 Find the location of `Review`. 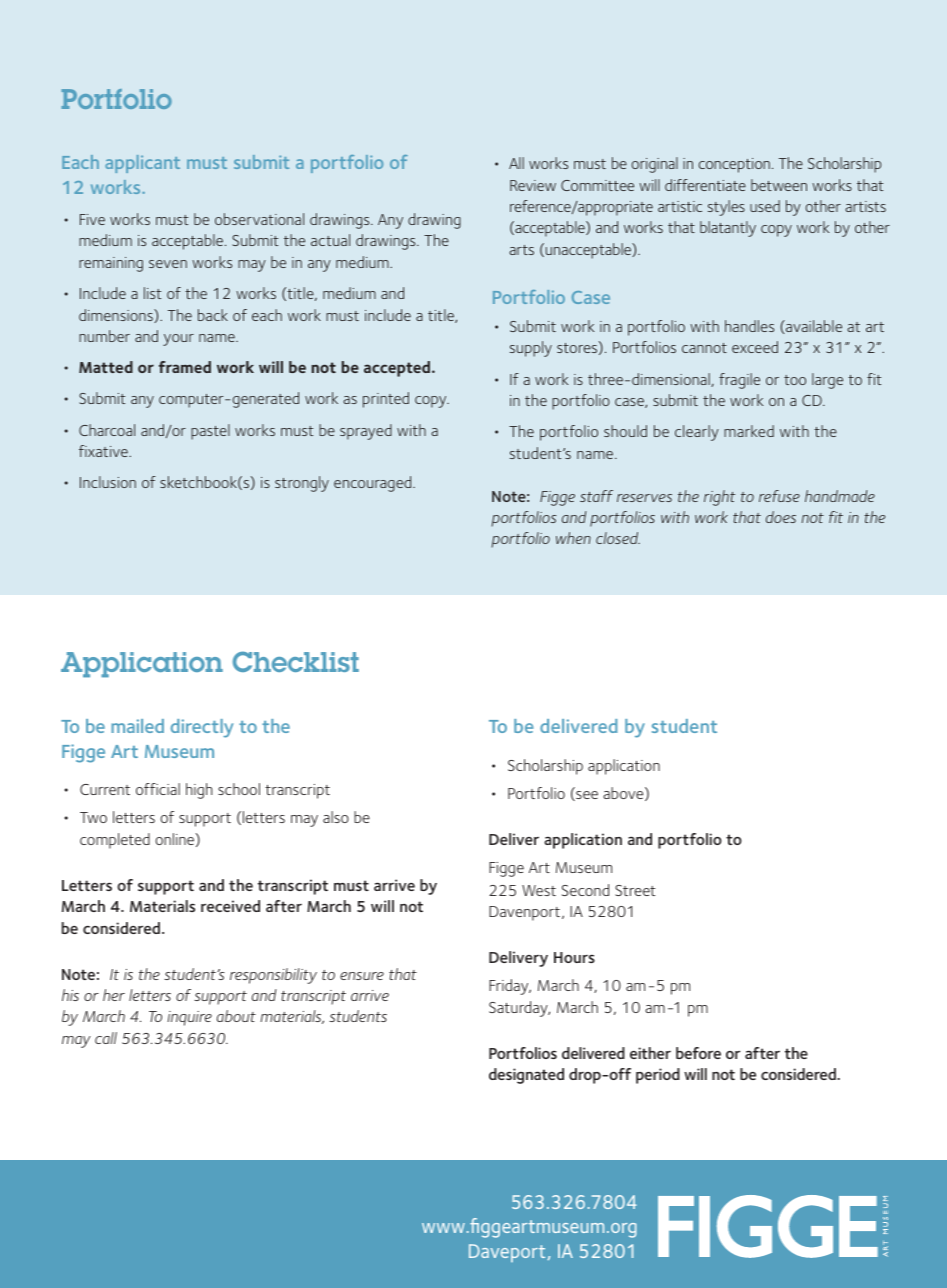

Review is located at coordinates (533, 185).
